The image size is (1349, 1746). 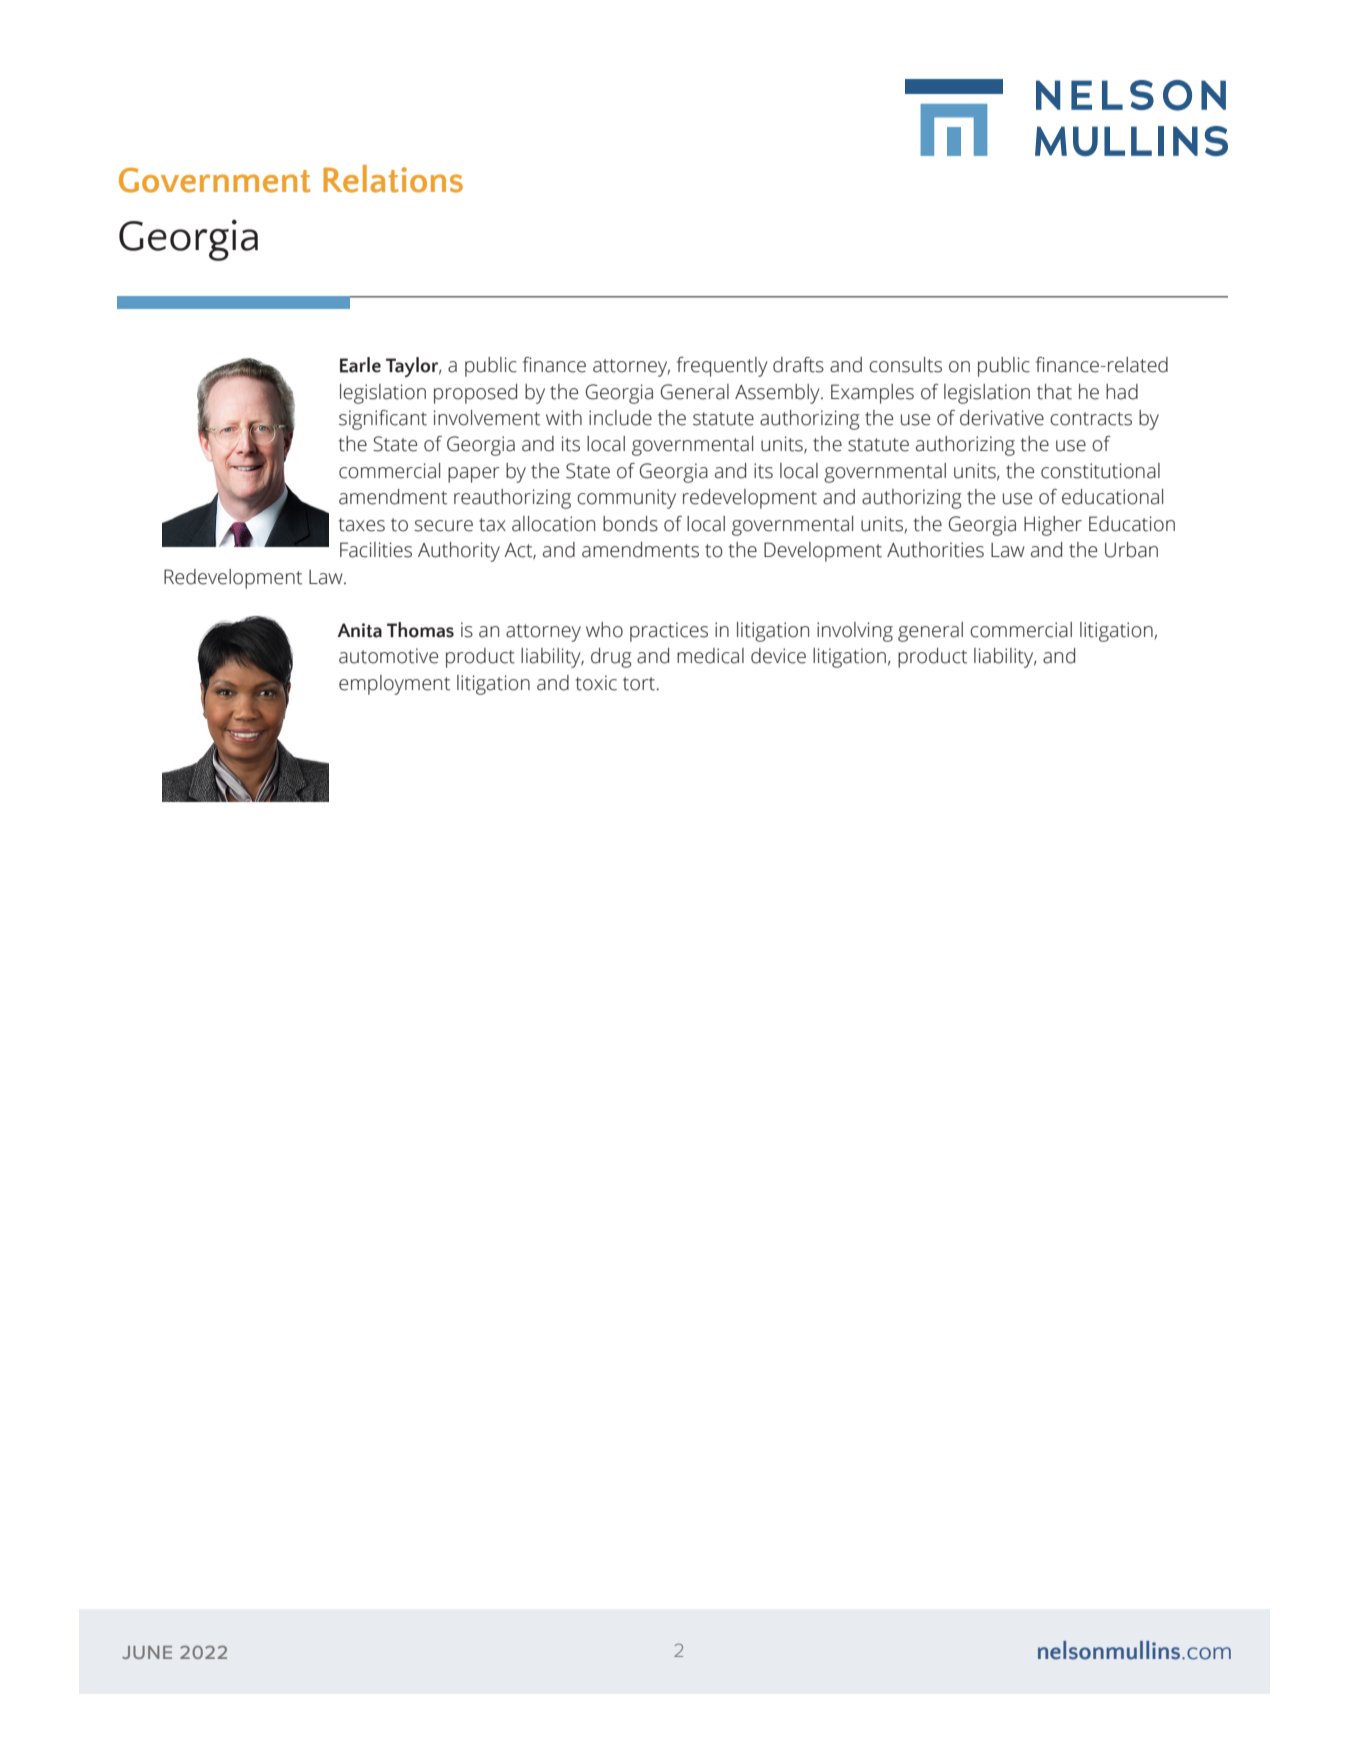 I want to click on employment, so click(x=394, y=685).
